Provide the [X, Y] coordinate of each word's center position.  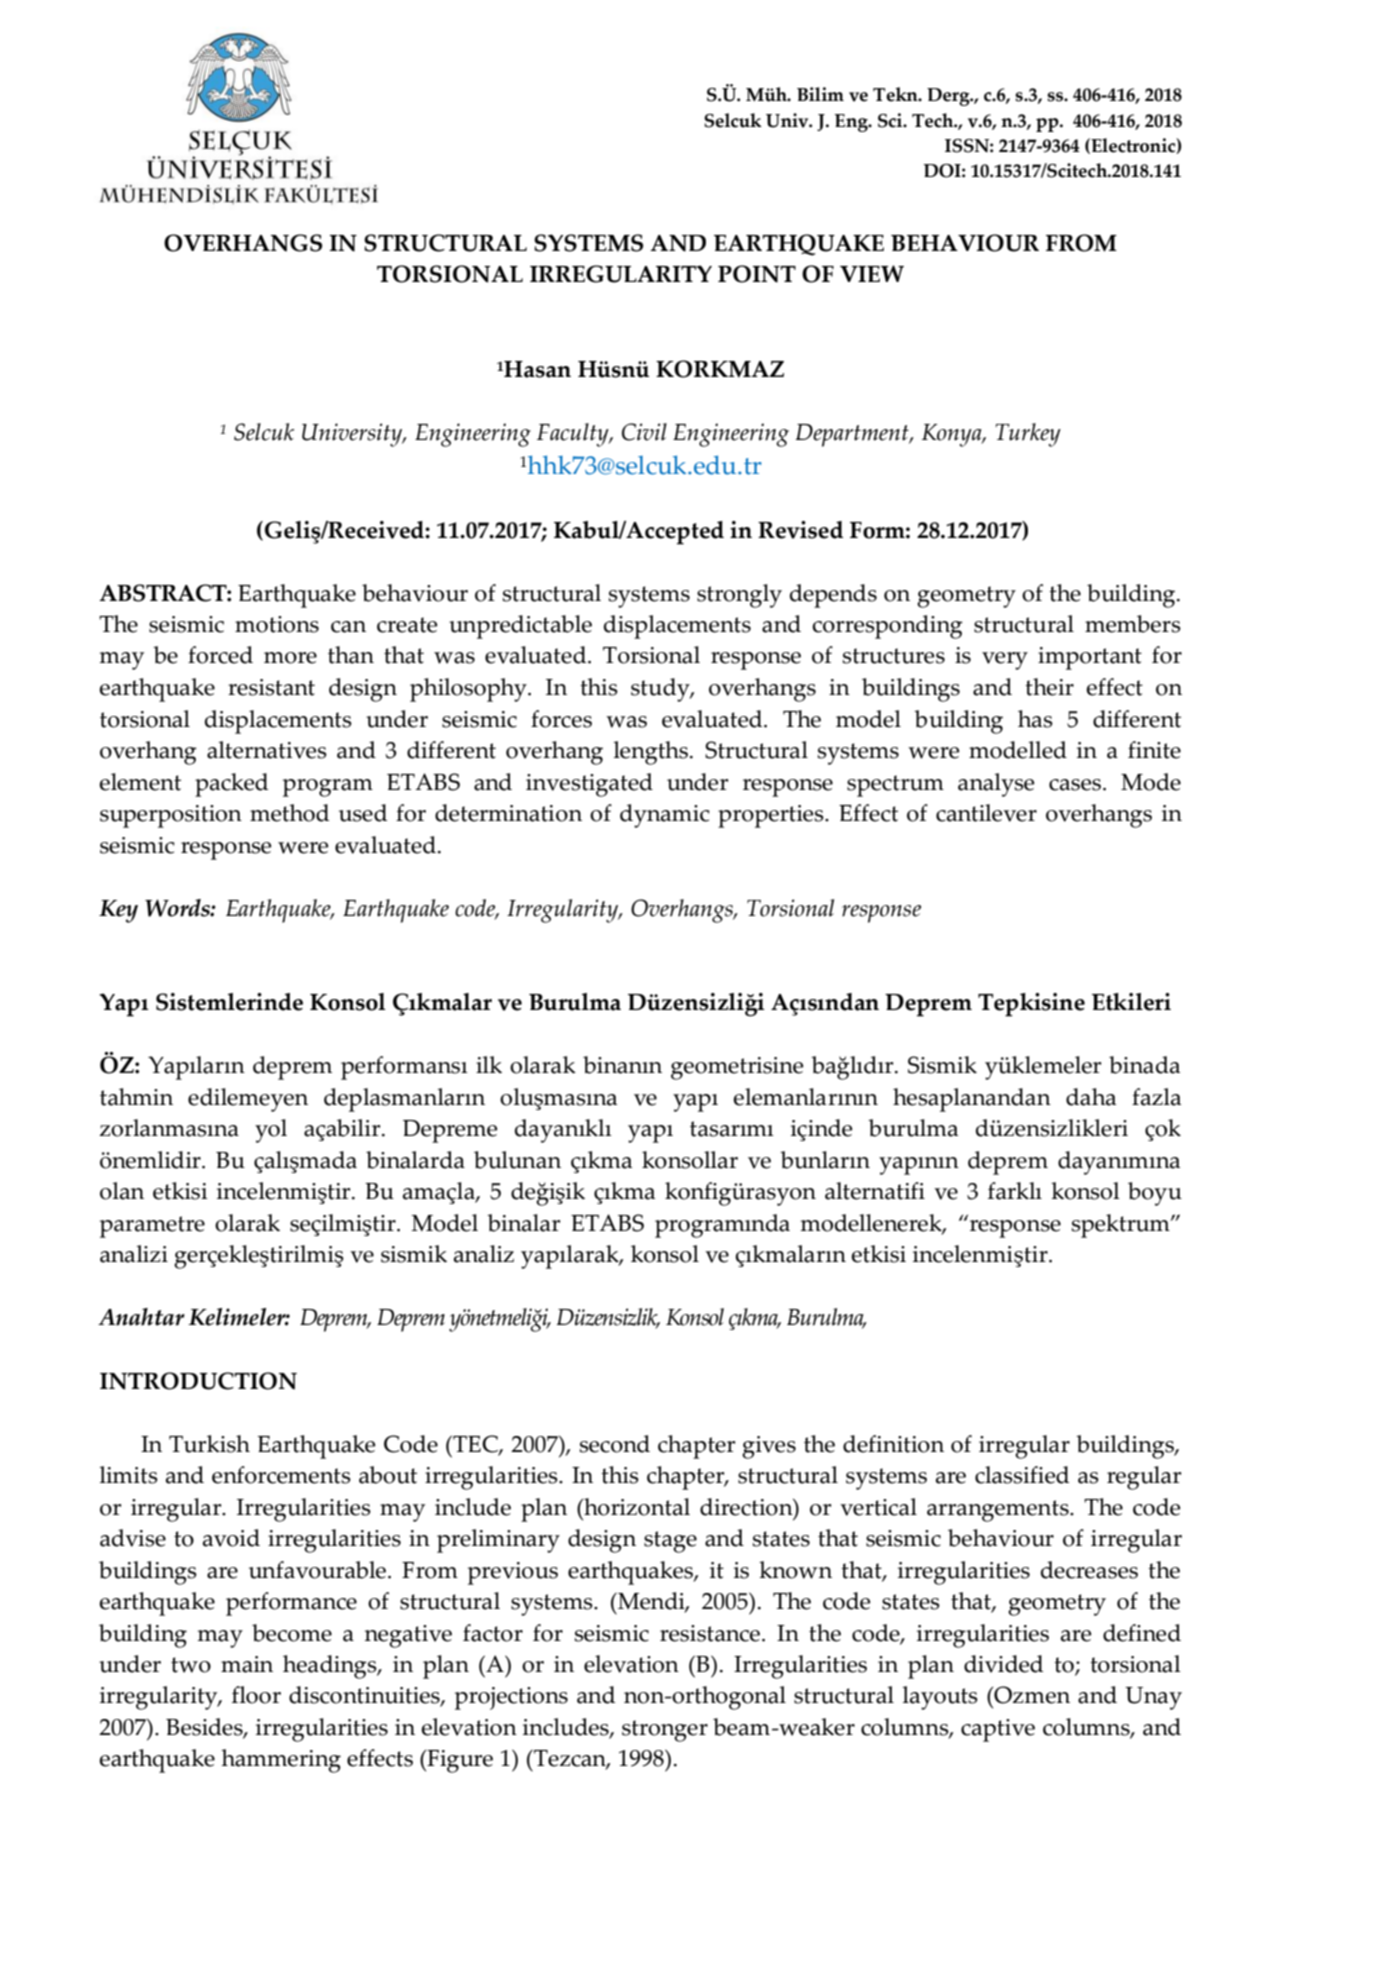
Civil [644, 432]
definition [893, 1444]
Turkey [1028, 435]
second [614, 1444]
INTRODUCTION [198, 1381]
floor [256, 1695]
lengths [651, 753]
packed [231, 785]
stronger [665, 1731]
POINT [757, 274]
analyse [996, 785]
